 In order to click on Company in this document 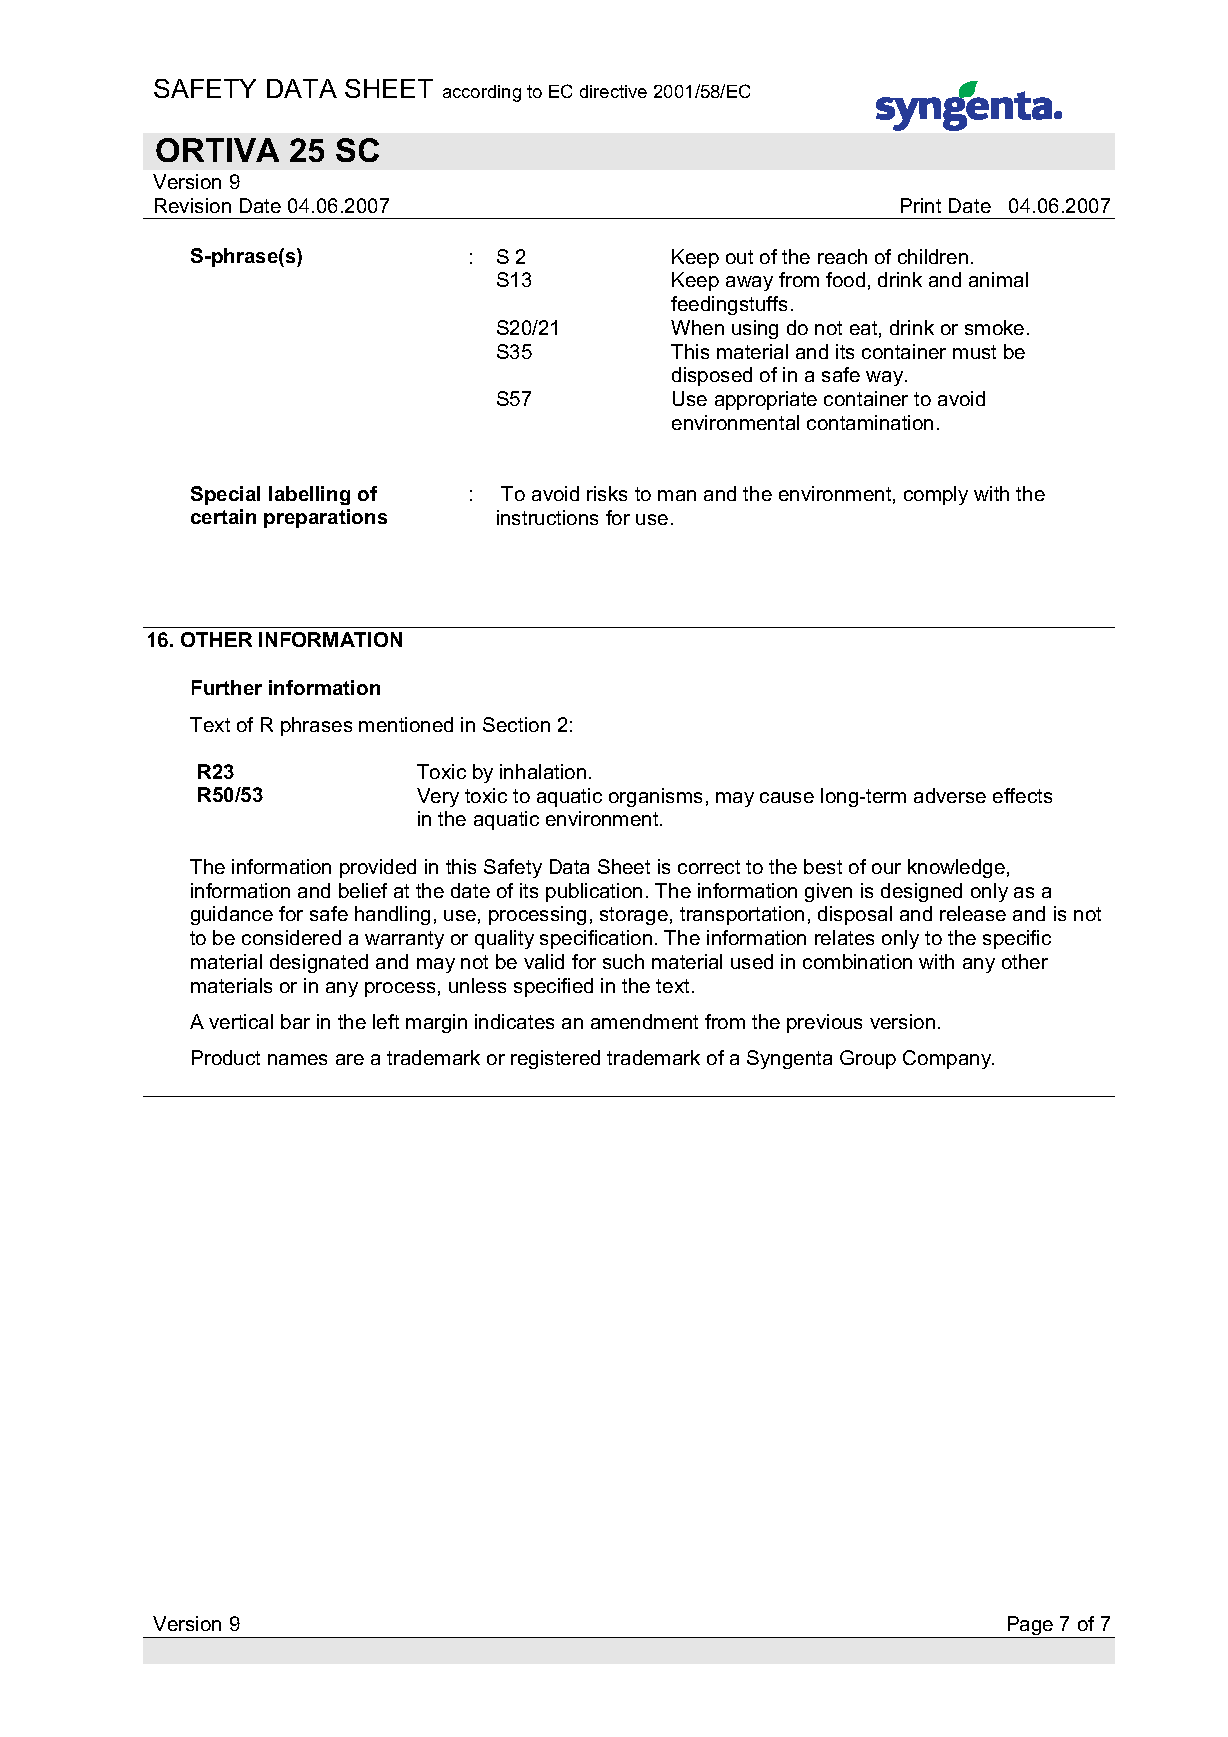, I will do `click(948, 1059)`.
